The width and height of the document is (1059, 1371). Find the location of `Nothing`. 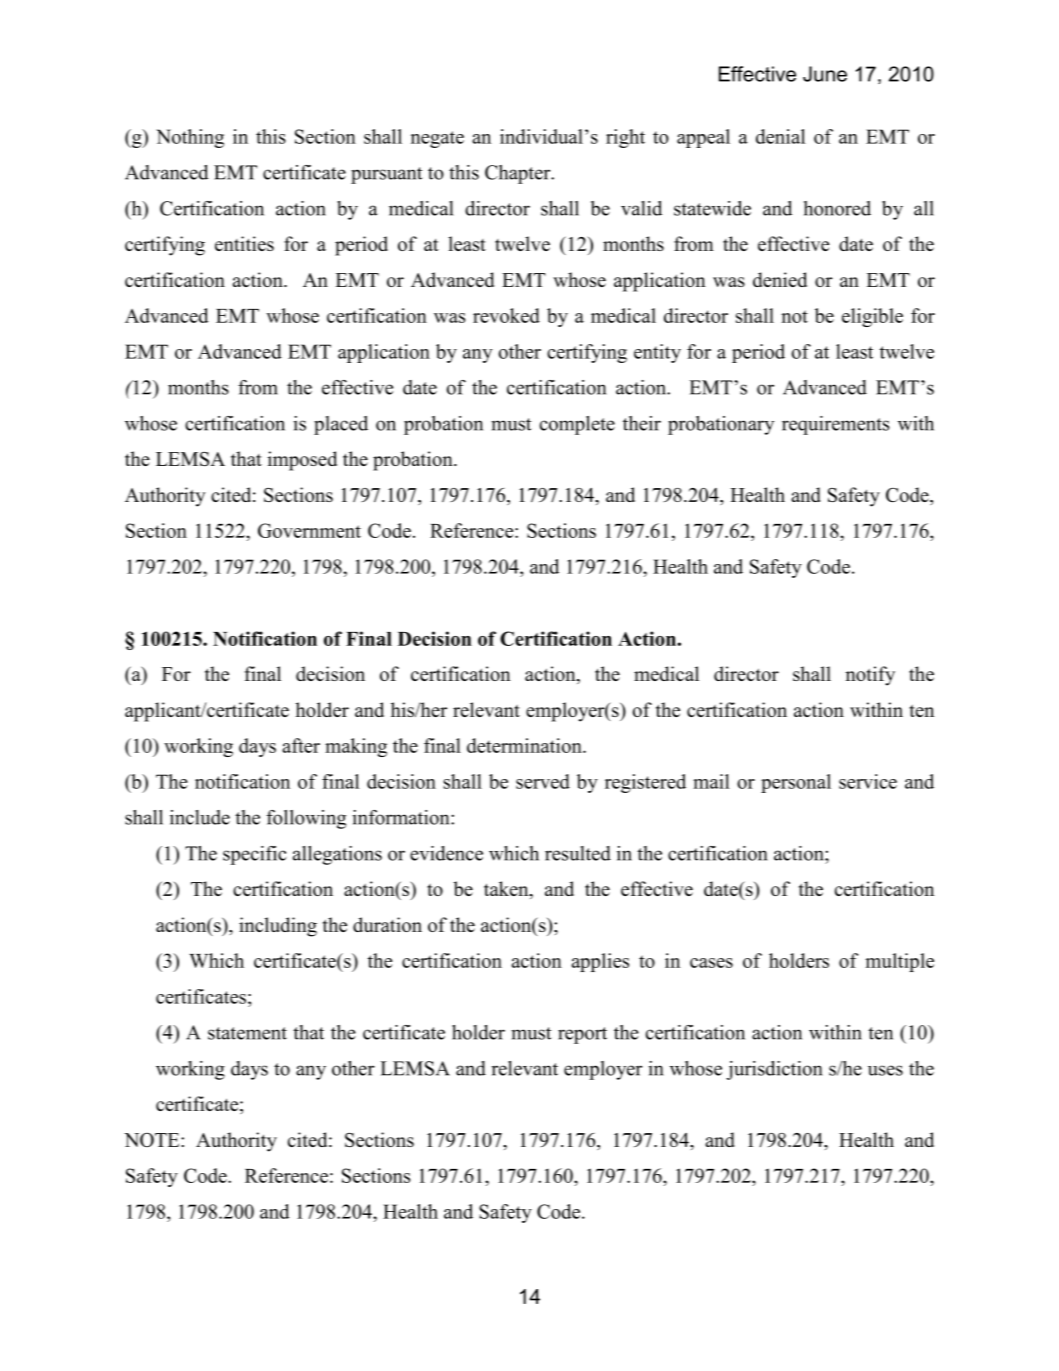

Nothing is located at coordinates (190, 138).
